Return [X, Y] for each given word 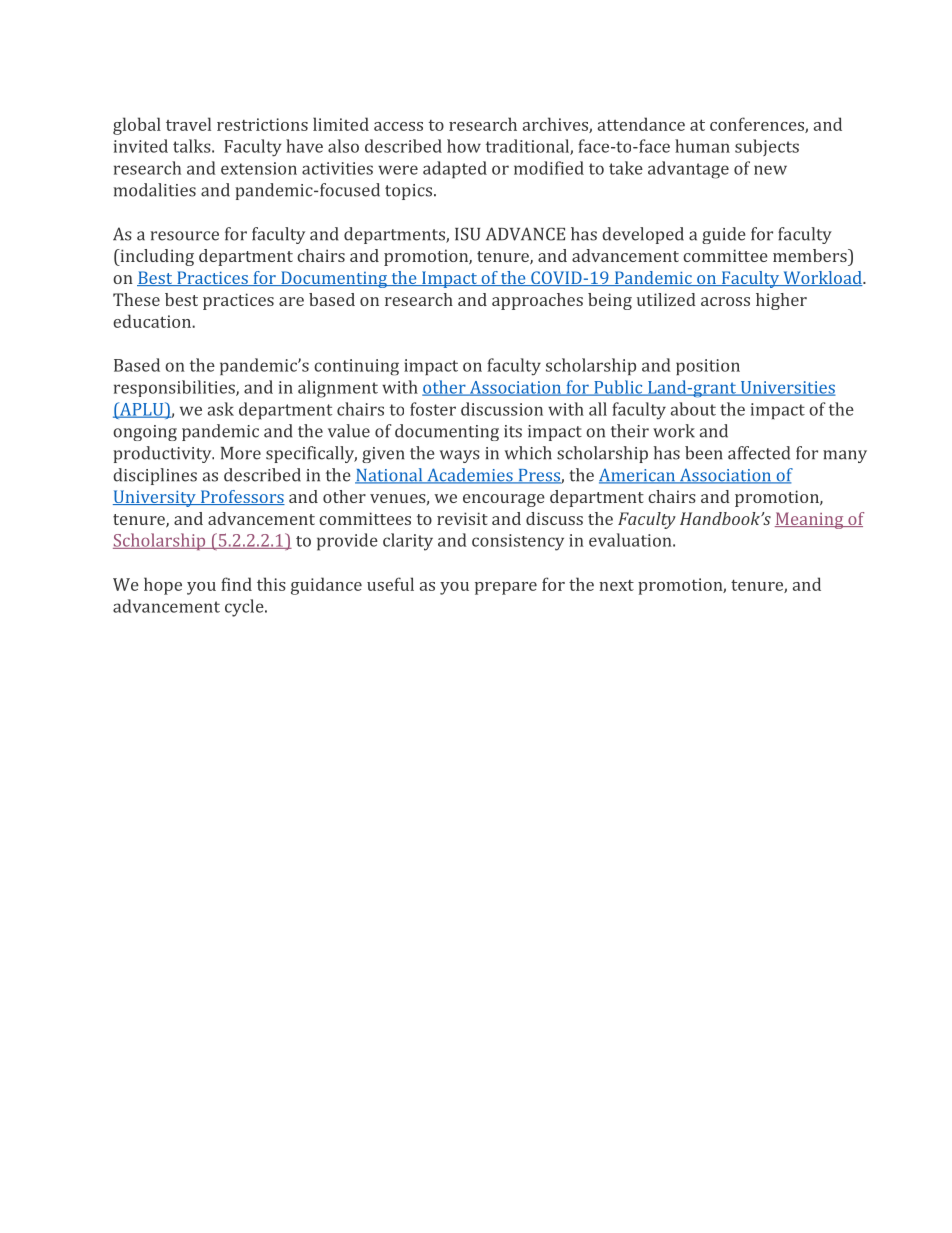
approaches [537, 301]
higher [781, 301]
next [616, 585]
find [236, 584]
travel [188, 124]
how [464, 146]
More [241, 453]
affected [759, 453]
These [136, 299]
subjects [767, 147]
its [513, 431]
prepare [506, 588]
